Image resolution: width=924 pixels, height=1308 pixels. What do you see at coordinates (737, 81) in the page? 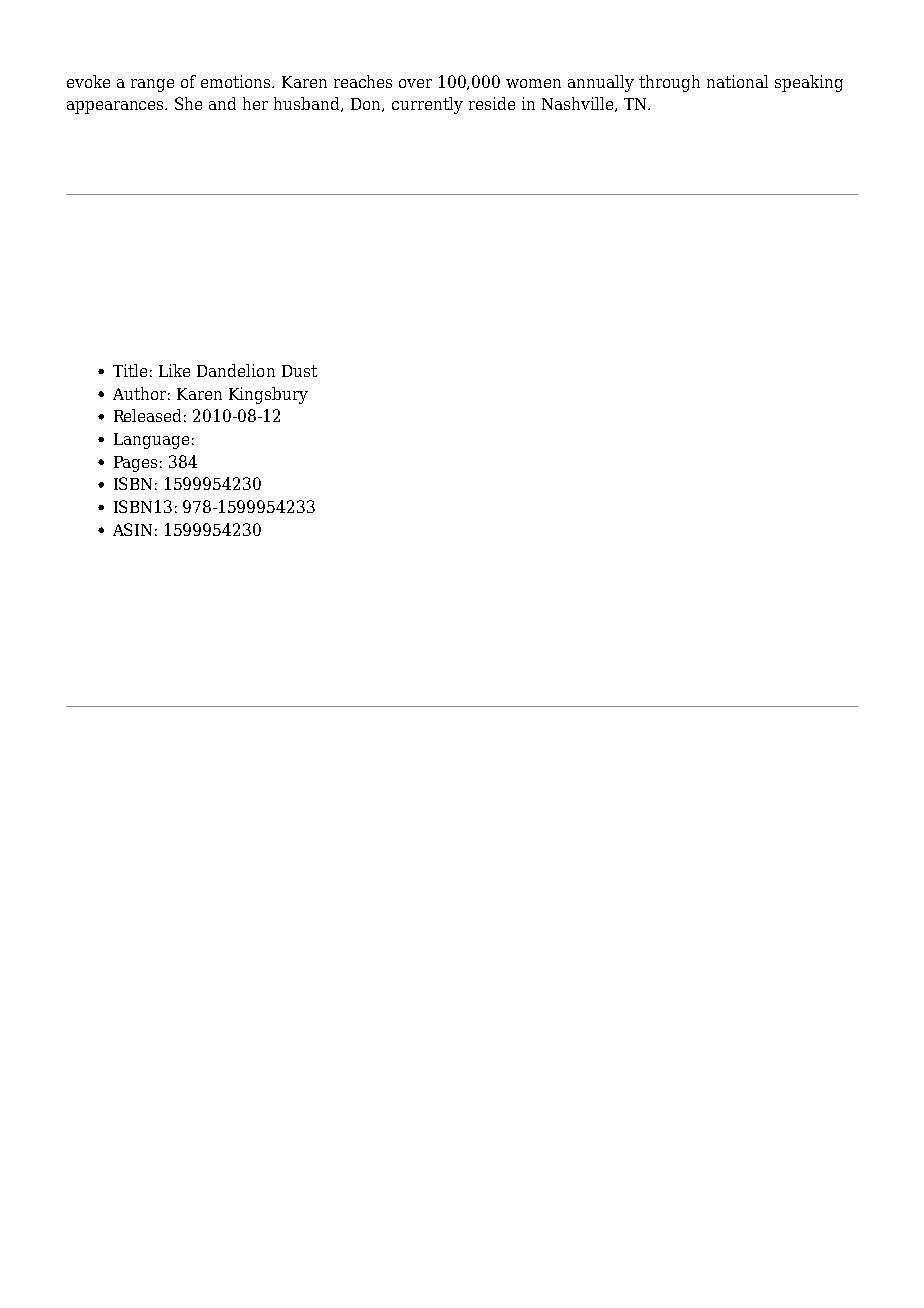
I see `national` at bounding box center [737, 81].
